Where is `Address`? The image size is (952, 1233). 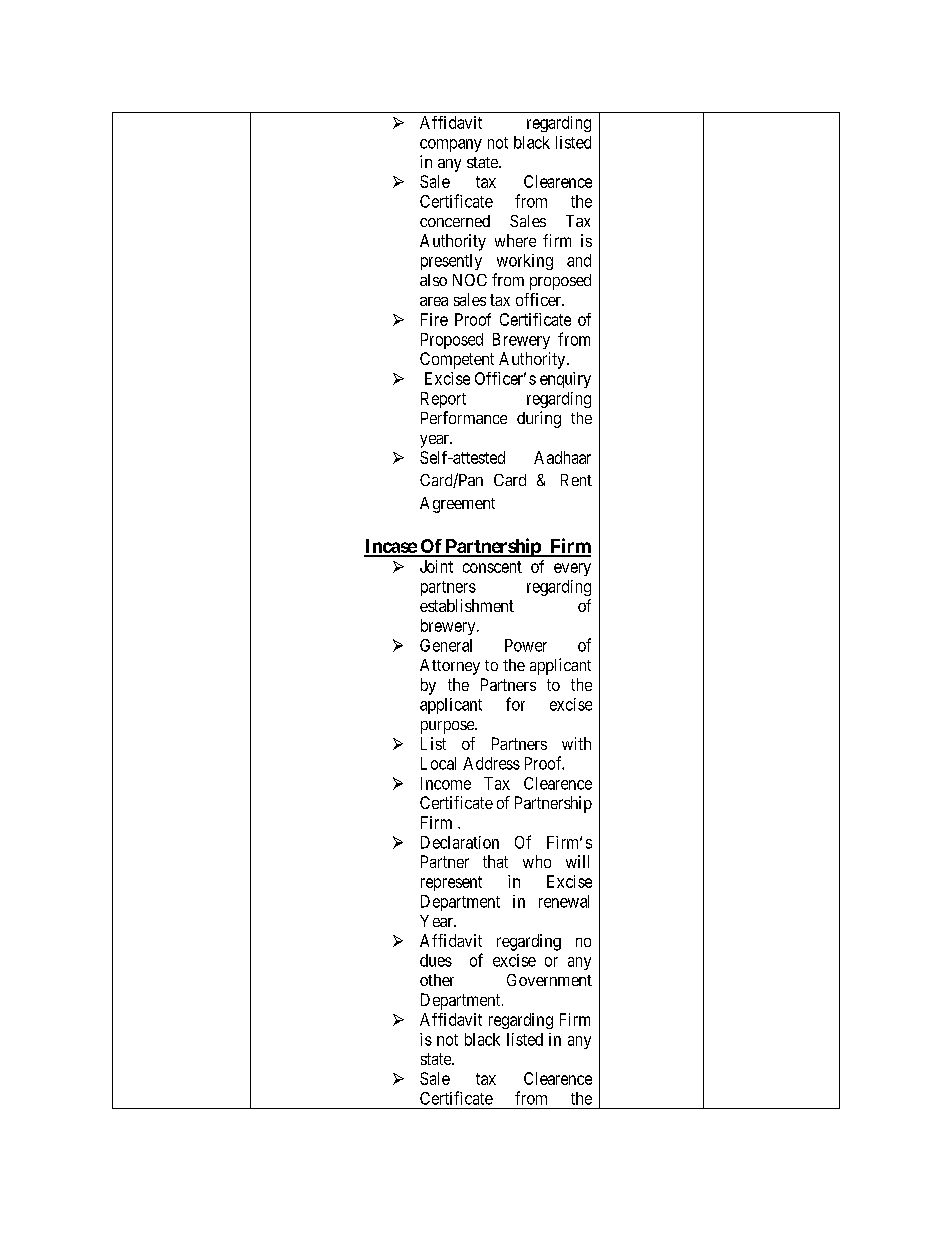 Address is located at coordinates (491, 763).
